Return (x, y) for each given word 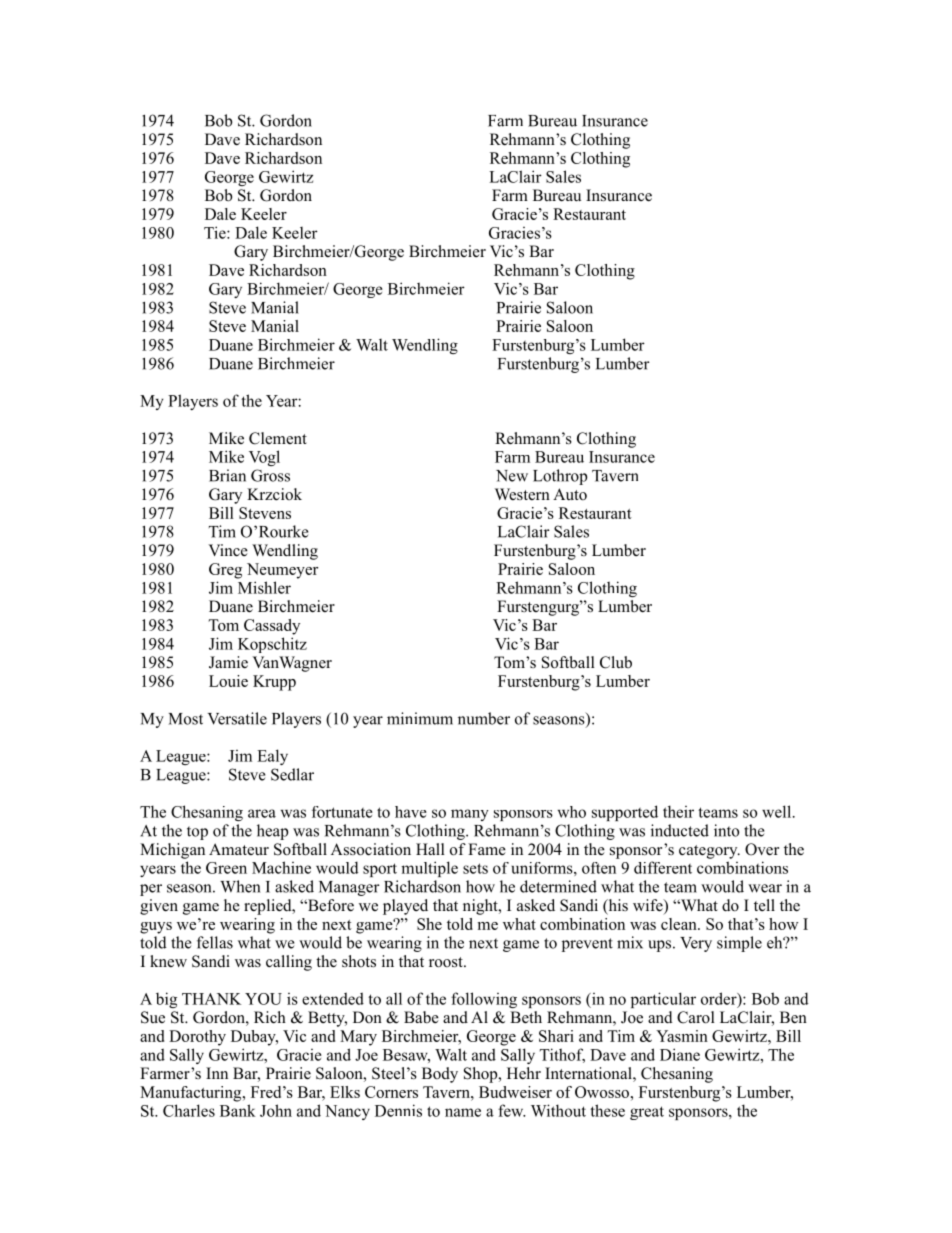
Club (616, 662)
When (240, 886)
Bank (238, 1110)
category (709, 852)
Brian (227, 475)
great (647, 1113)
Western (522, 494)
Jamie (228, 662)
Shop (482, 1075)
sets (475, 868)
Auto (570, 494)
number (484, 718)
